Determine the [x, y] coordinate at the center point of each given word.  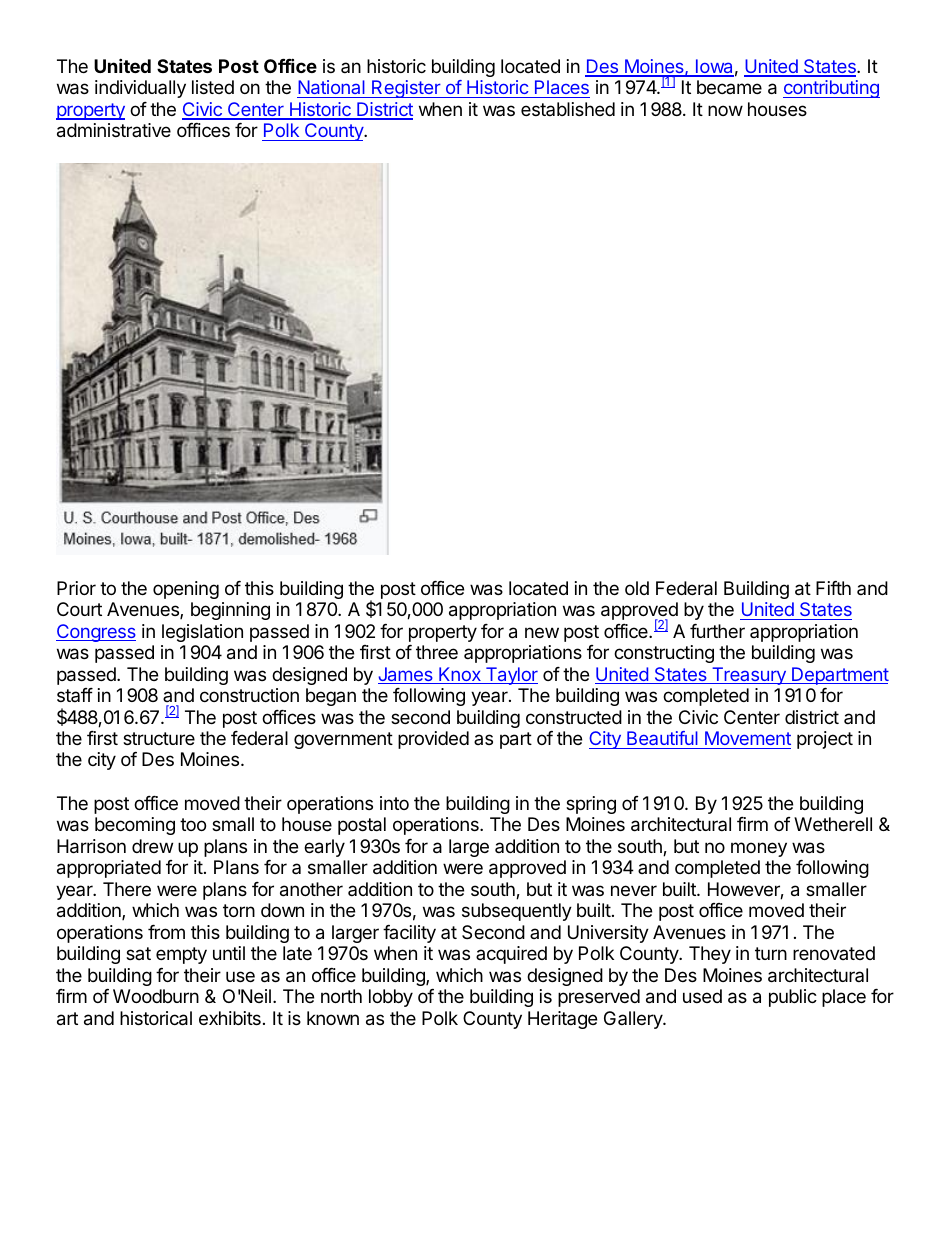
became [729, 87]
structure [159, 738]
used [702, 996]
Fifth [833, 588]
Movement [748, 738]
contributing [831, 89]
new [542, 632]
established [568, 109]
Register [406, 89]
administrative [114, 130]
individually [140, 89]
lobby [391, 998]
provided [433, 740]
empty [181, 955]
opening [186, 590]
